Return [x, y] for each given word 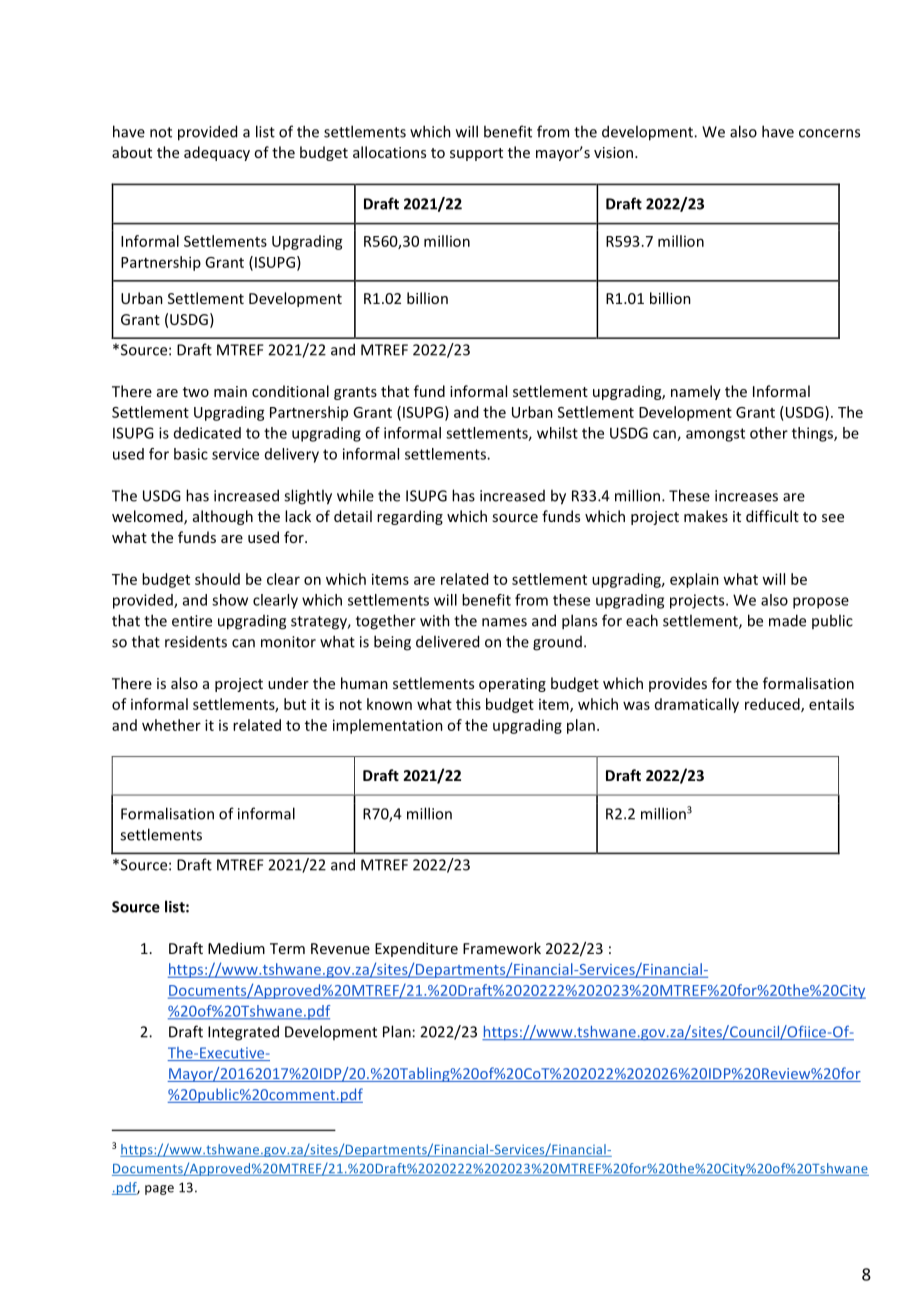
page [159, 1190]
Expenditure [416, 949]
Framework [502, 948]
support [476, 154]
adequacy [217, 153]
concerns [829, 133]
